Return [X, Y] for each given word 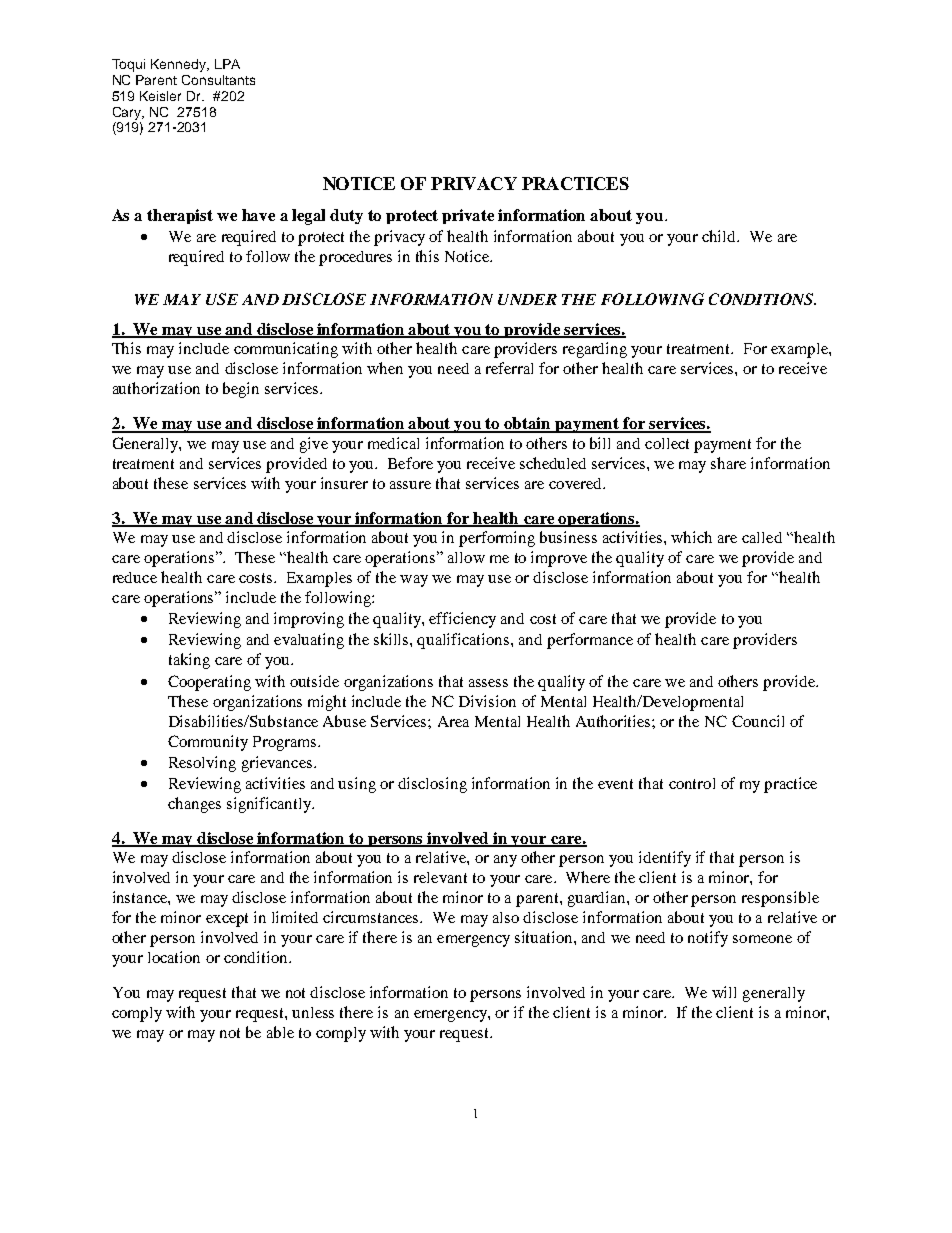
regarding [595, 350]
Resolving [202, 764]
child [720, 236]
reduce [135, 577]
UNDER [527, 299]
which [691, 537]
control [692, 783]
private [468, 216]
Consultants [218, 80]
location [174, 957]
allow [466, 557]
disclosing [432, 785]
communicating [286, 350]
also [506, 917]
